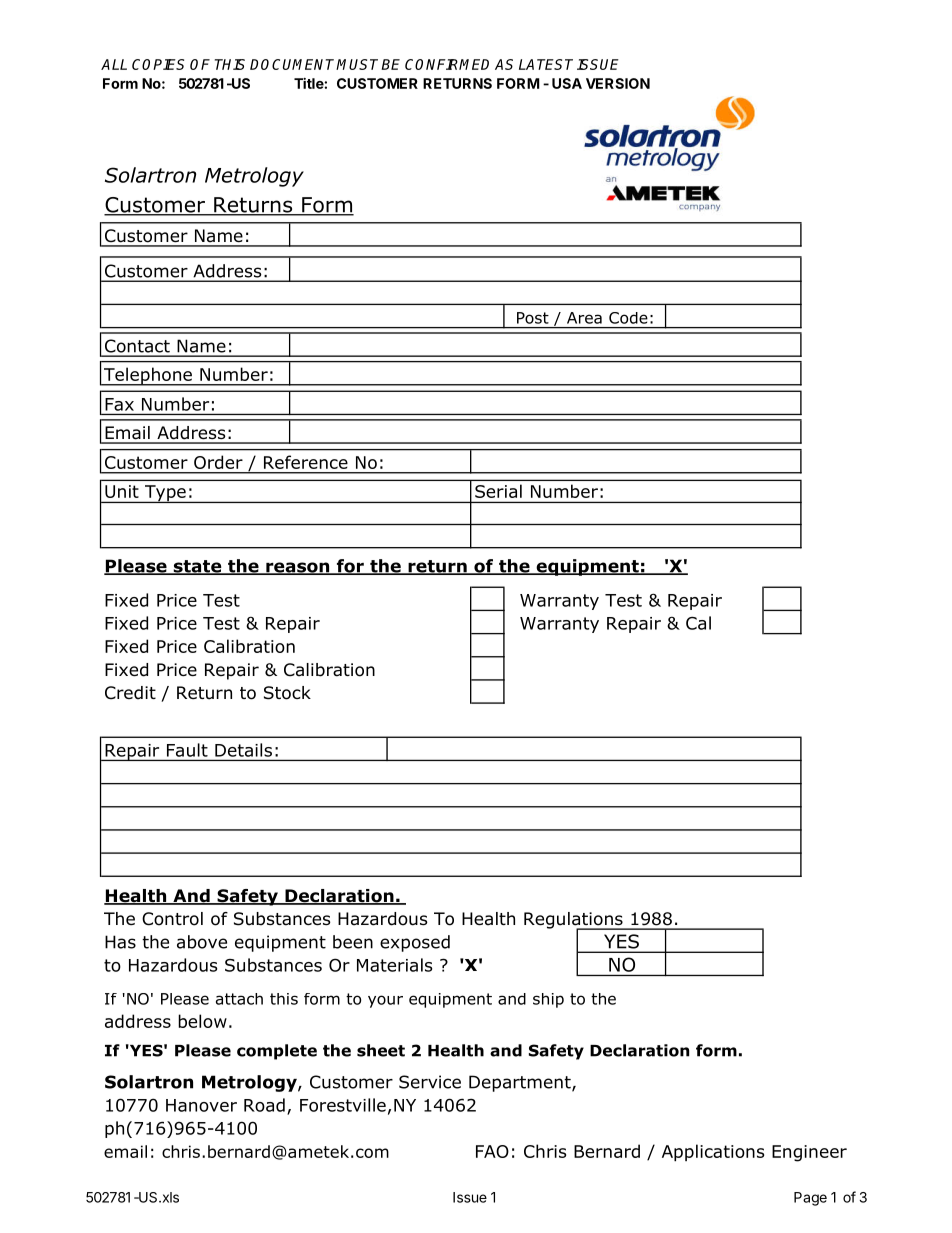 The height and width of the document is (1233, 952). Describe the element at coordinates (618, 83) in the document. I see `VERSION` at that location.
